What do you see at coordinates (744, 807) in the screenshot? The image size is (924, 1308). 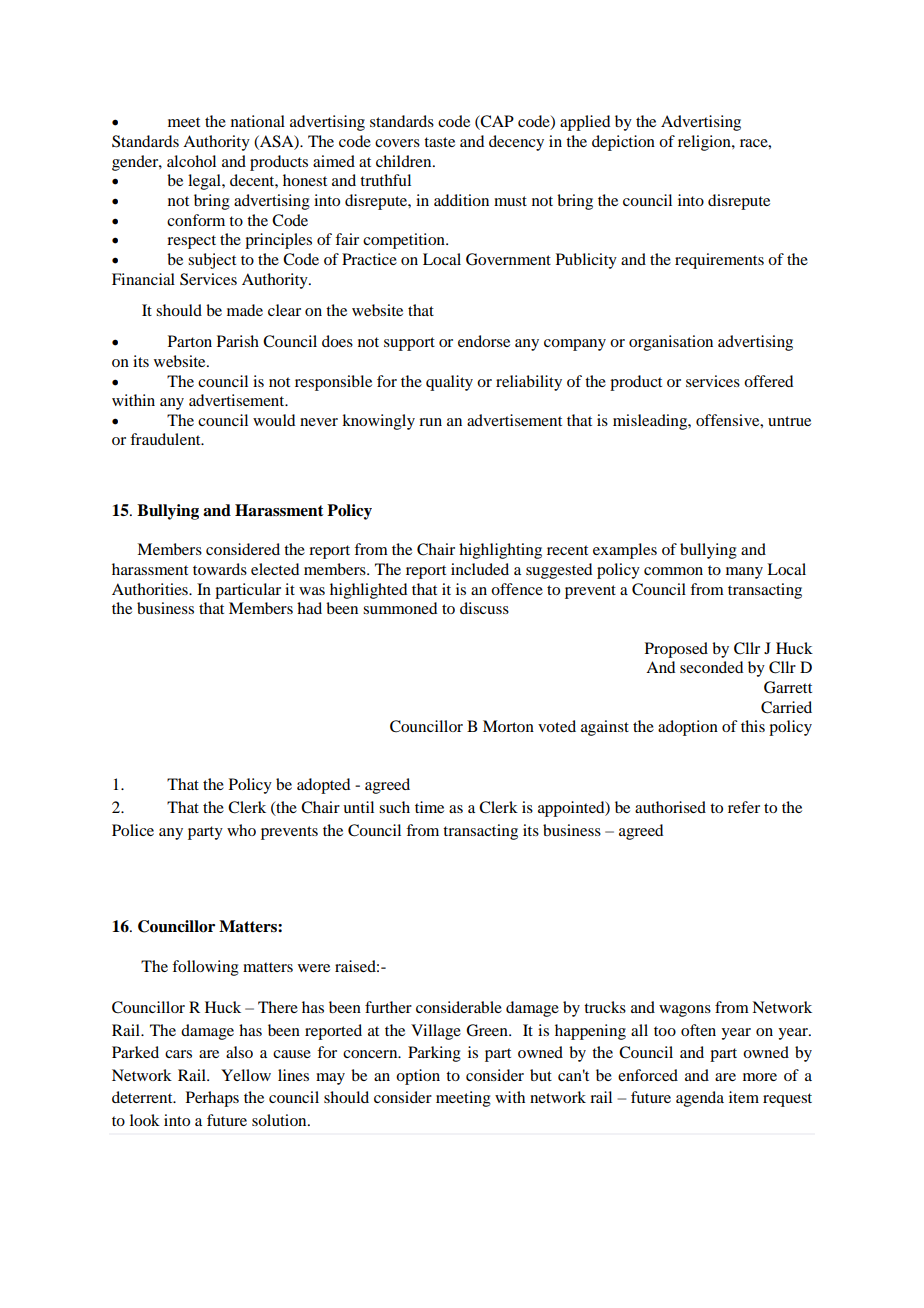 I see `refer` at bounding box center [744, 807].
